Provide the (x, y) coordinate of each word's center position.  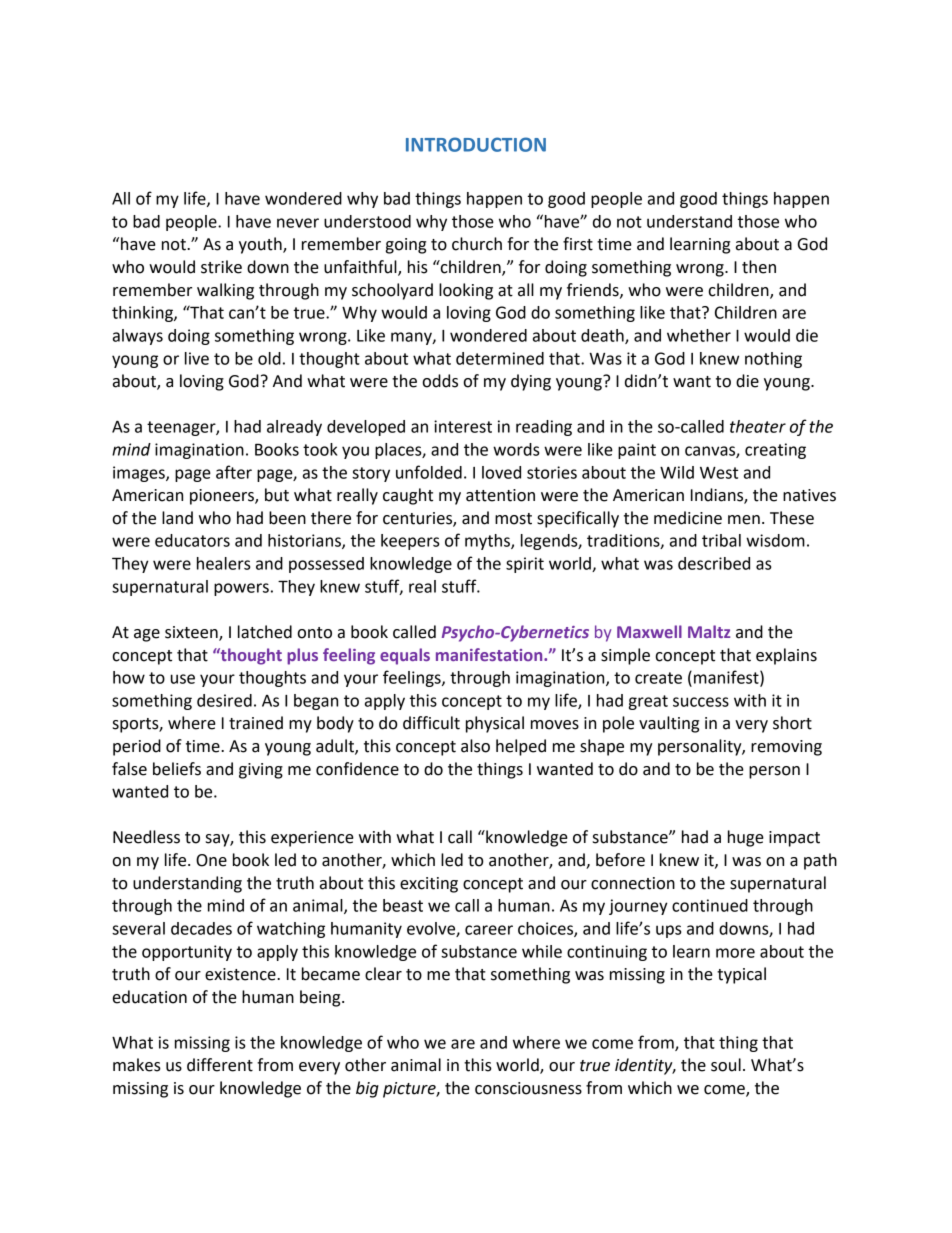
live (197, 358)
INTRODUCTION (476, 144)
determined (500, 358)
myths (488, 542)
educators (192, 540)
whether (699, 335)
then (759, 267)
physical (495, 724)
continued (710, 905)
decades (201, 928)
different (220, 1065)
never (298, 223)
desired (224, 700)
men (744, 520)
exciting (429, 885)
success (701, 702)
